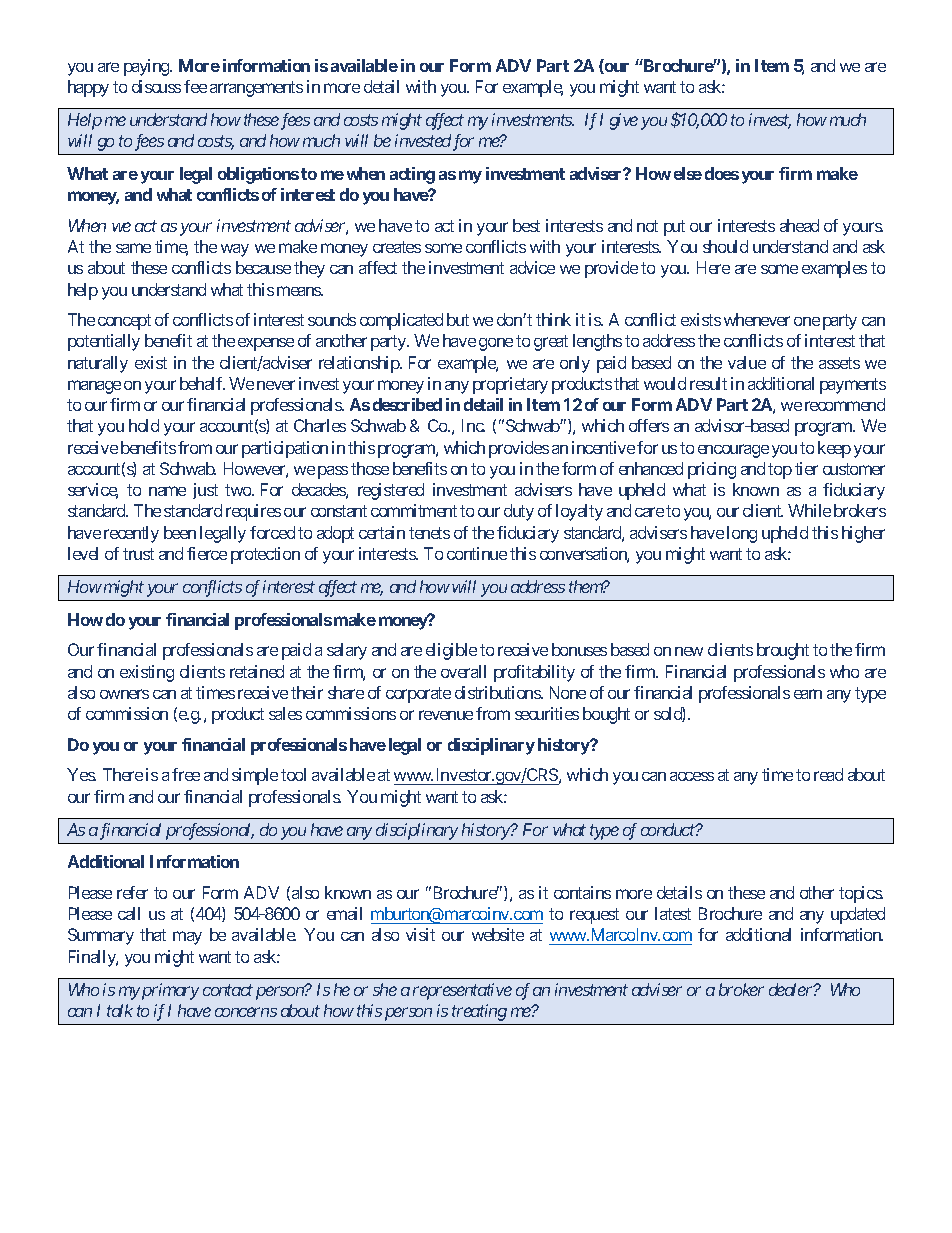 The width and height of the document is (952, 1233). Describe the element at coordinates (170, 991) in the document. I see `primary` at that location.
